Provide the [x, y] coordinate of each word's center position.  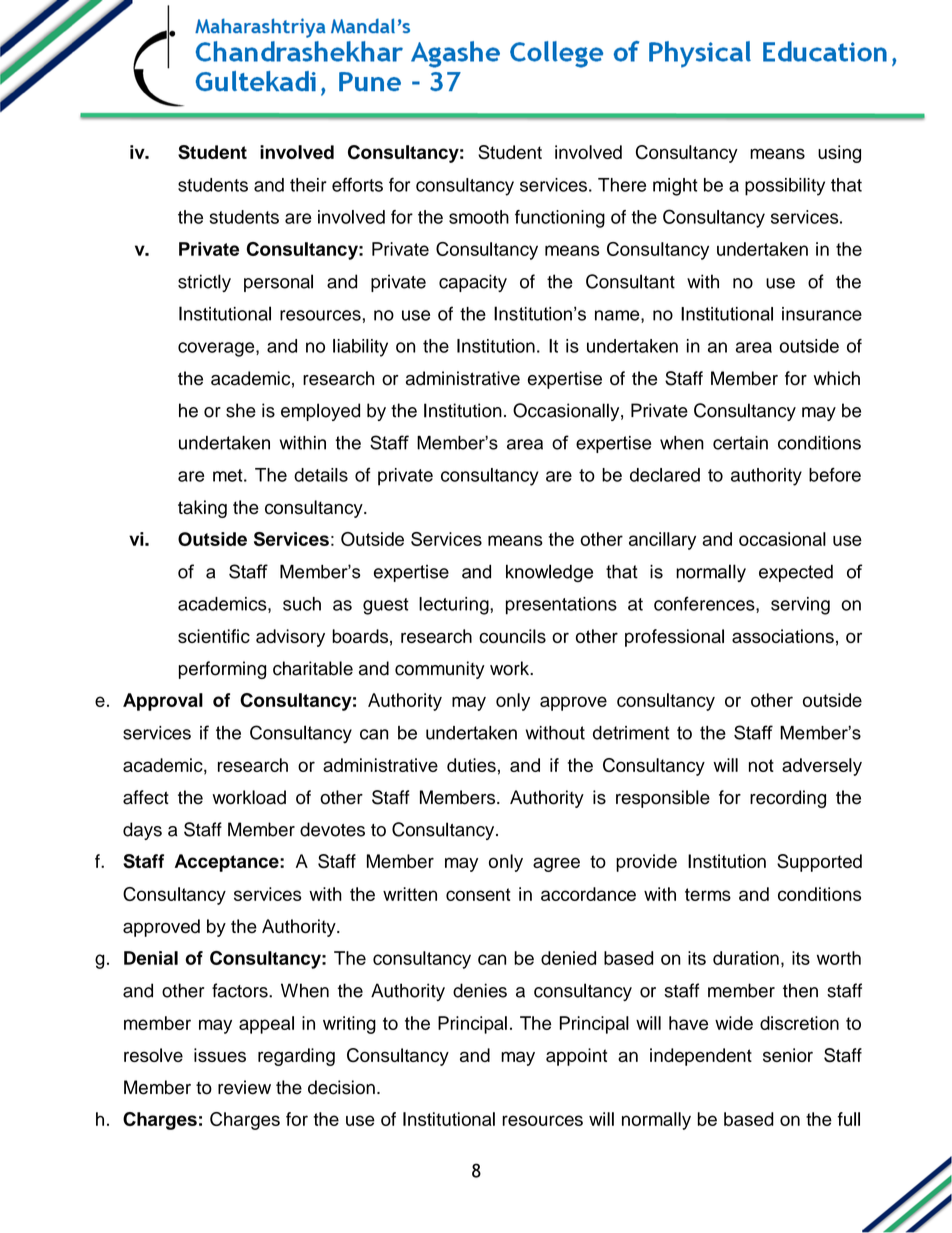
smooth [479, 217]
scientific [214, 636]
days [142, 831]
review [244, 1087]
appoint [576, 1057]
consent [478, 894]
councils [512, 636]
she [241, 410]
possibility [785, 187]
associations [783, 636]
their [308, 185]
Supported [819, 863]
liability [360, 348]
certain [740, 443]
